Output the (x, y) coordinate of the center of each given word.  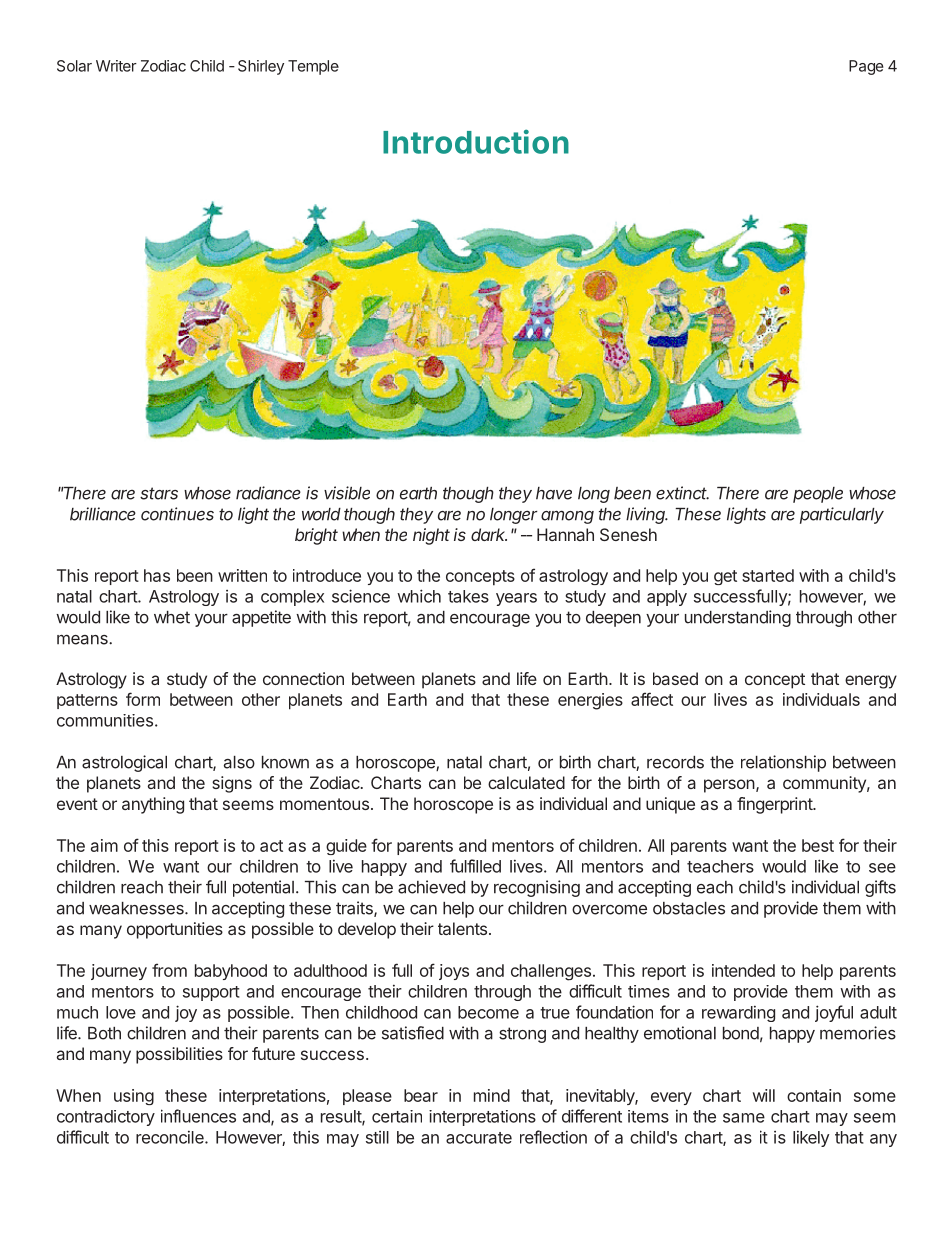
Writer (116, 66)
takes (468, 596)
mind (492, 1095)
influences (198, 1116)
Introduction (476, 141)
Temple (313, 67)
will (764, 1095)
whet (172, 617)
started (768, 575)
